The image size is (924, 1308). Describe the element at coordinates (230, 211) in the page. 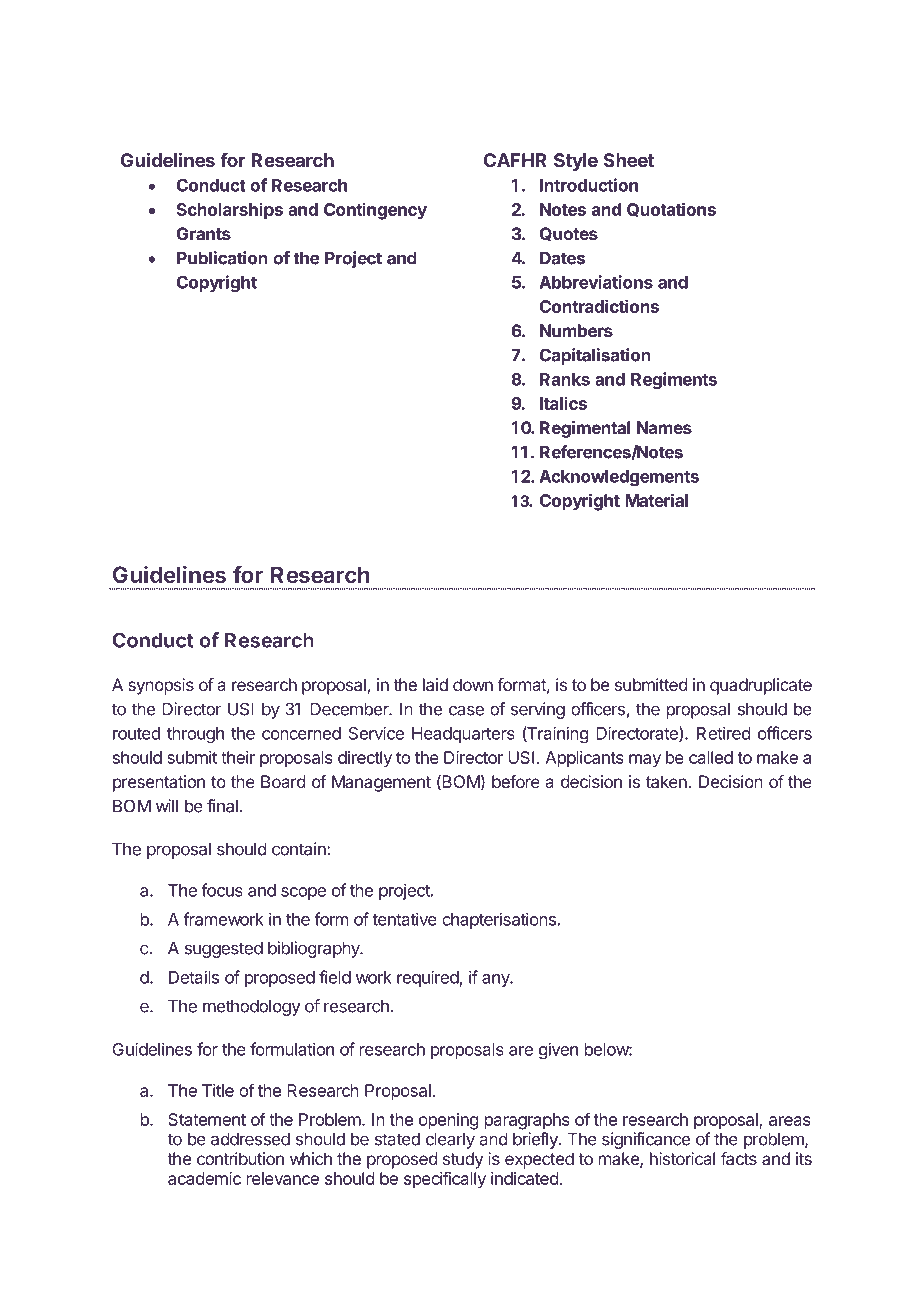

I see `Scholarships` at that location.
